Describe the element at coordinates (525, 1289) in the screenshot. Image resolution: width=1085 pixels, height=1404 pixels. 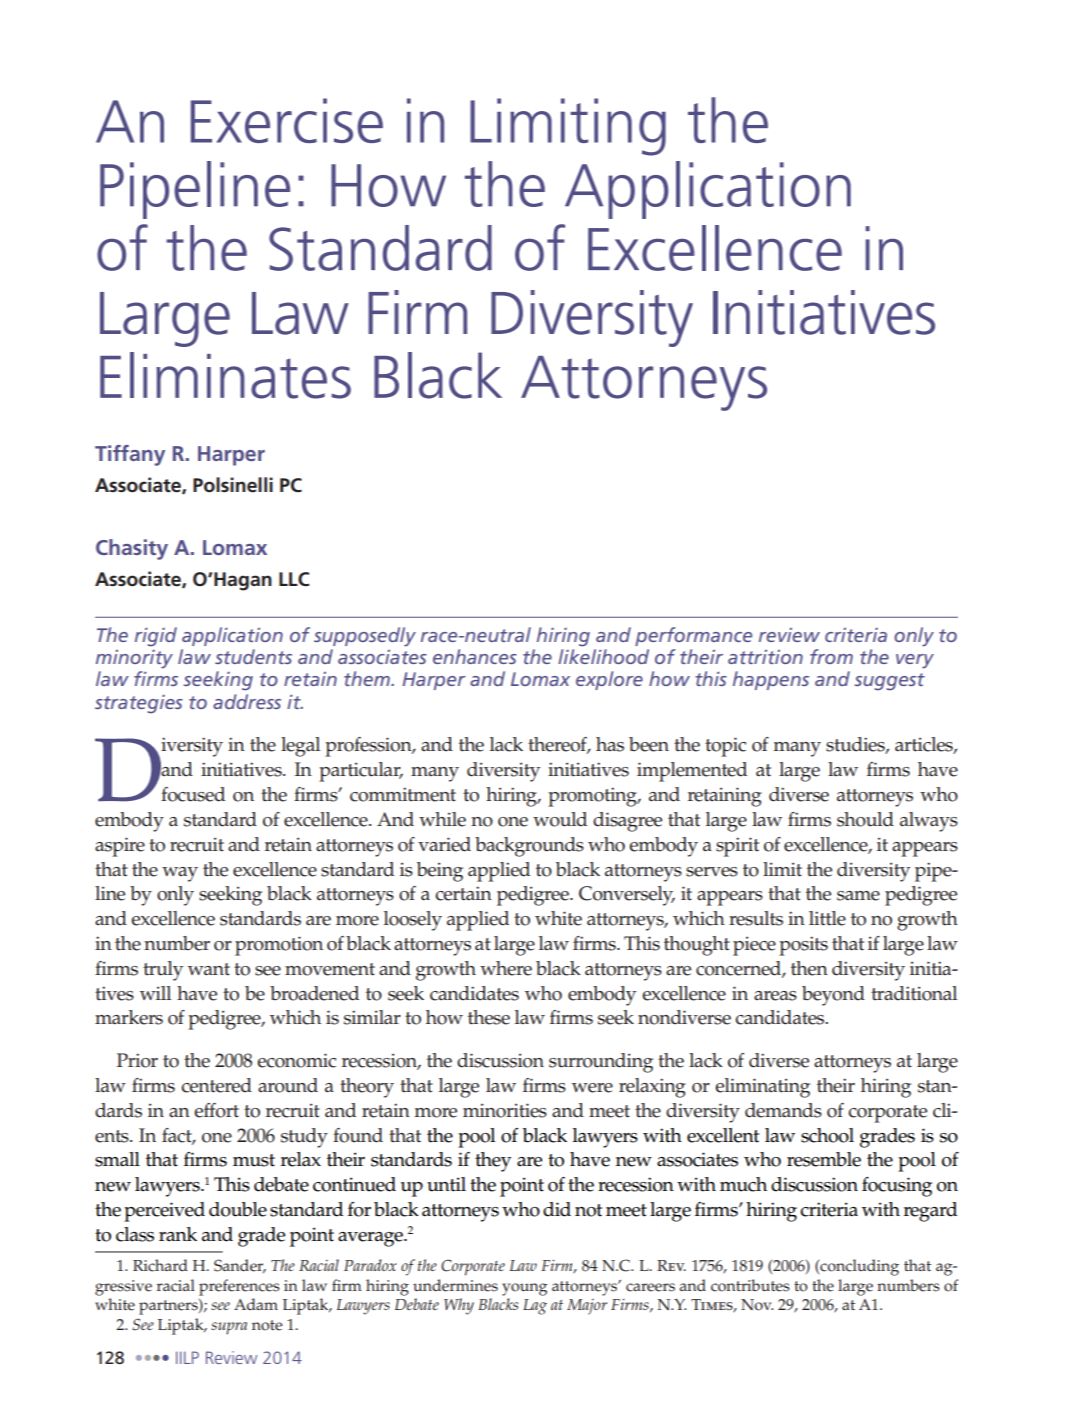
I see `young` at that location.
